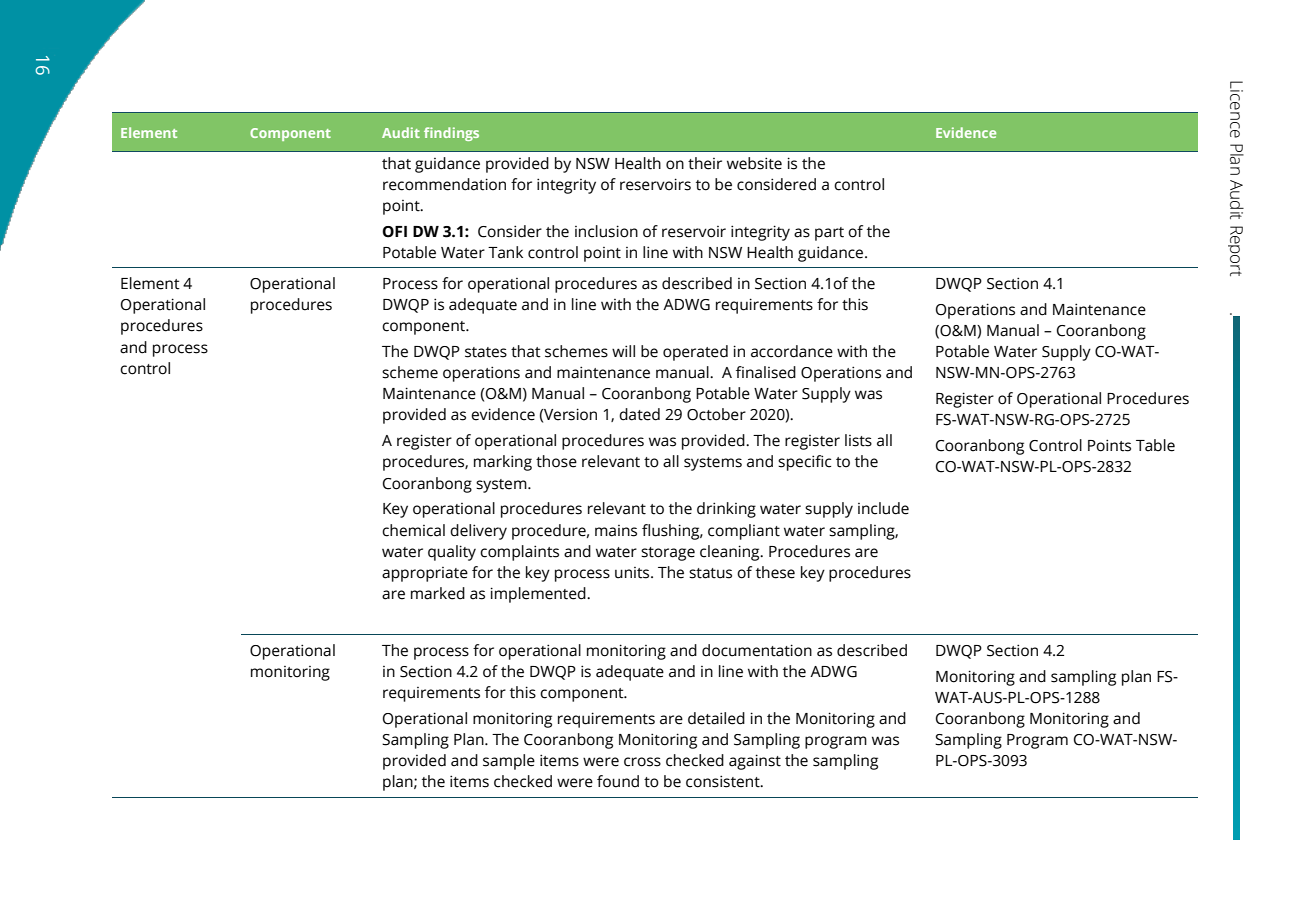  I want to click on their, so click(705, 163).
